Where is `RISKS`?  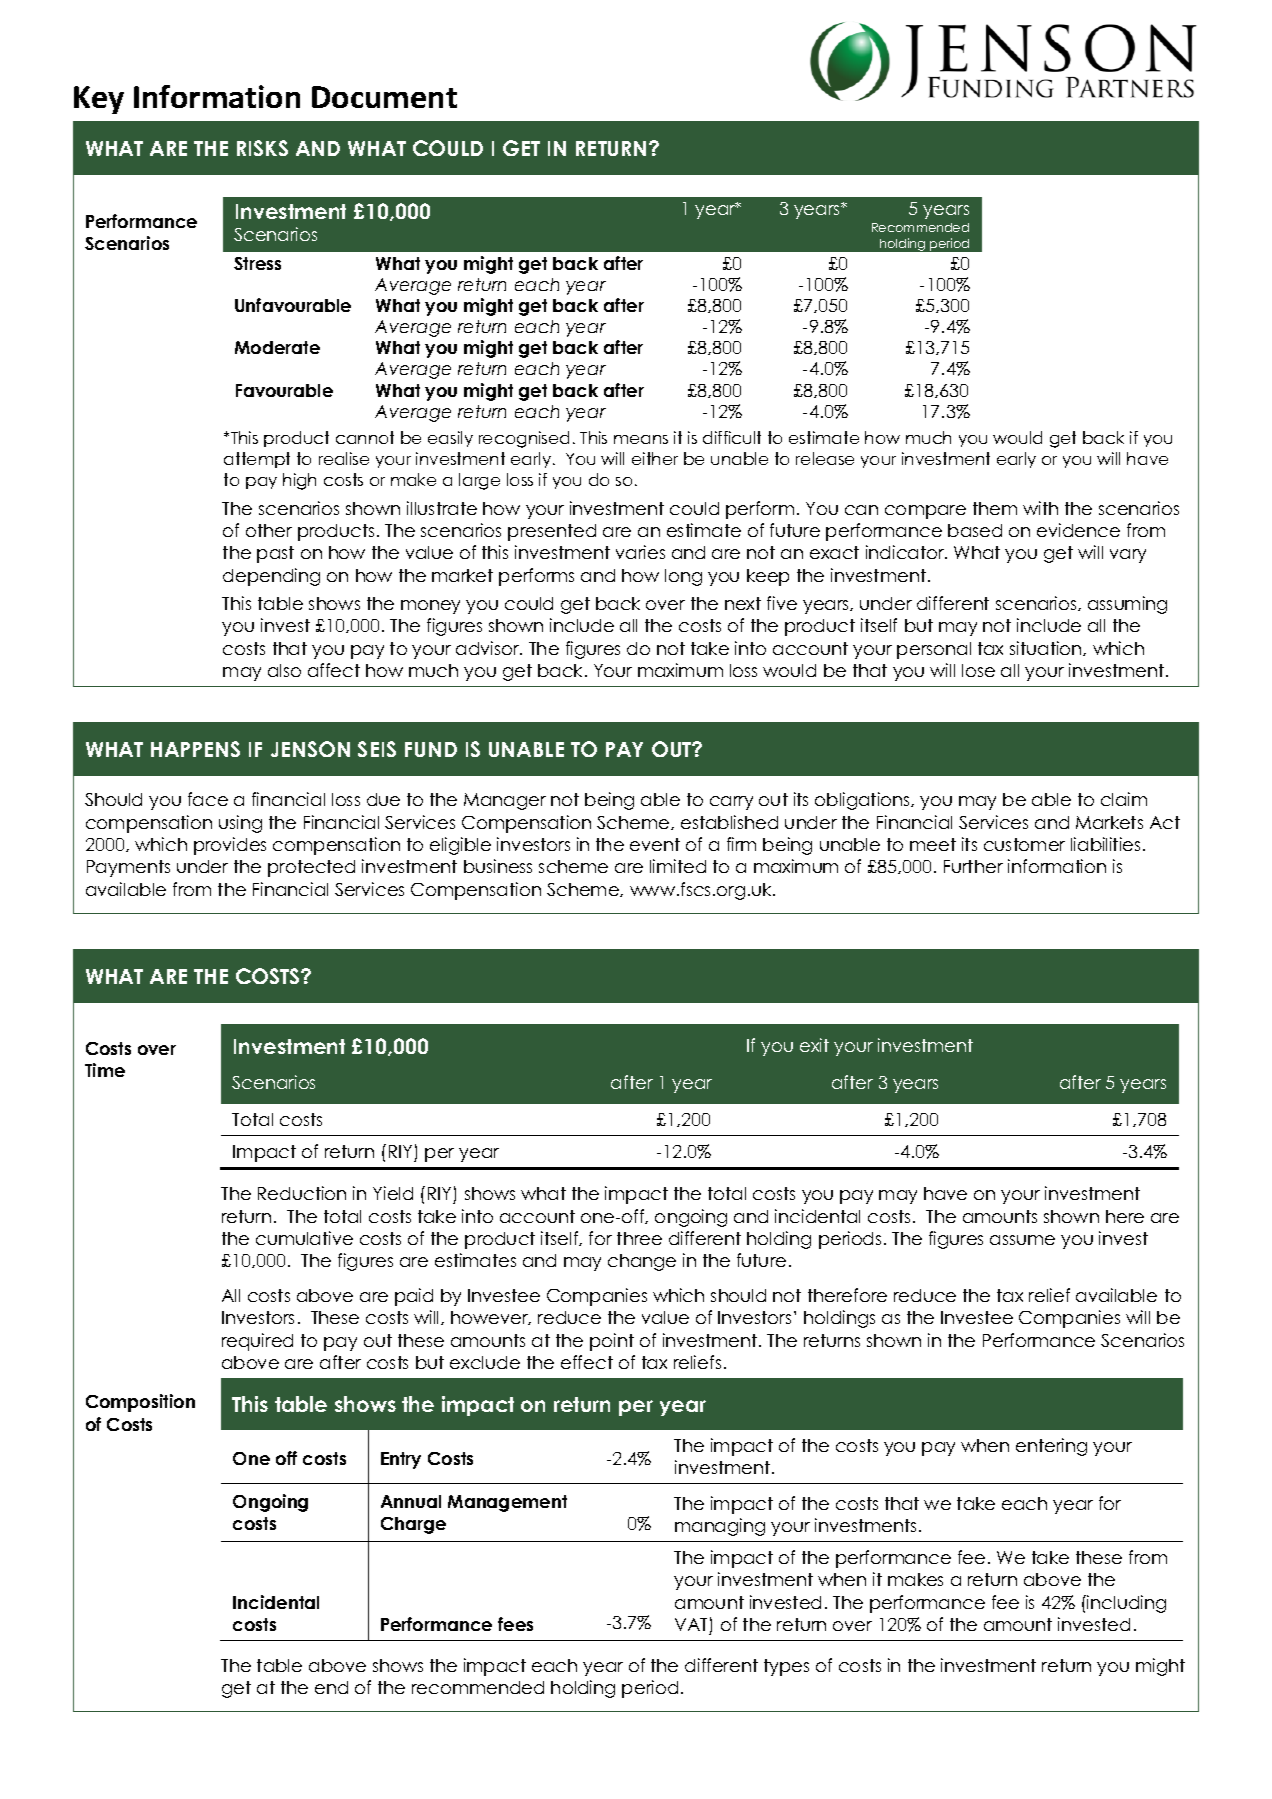 RISKS is located at coordinates (262, 148).
